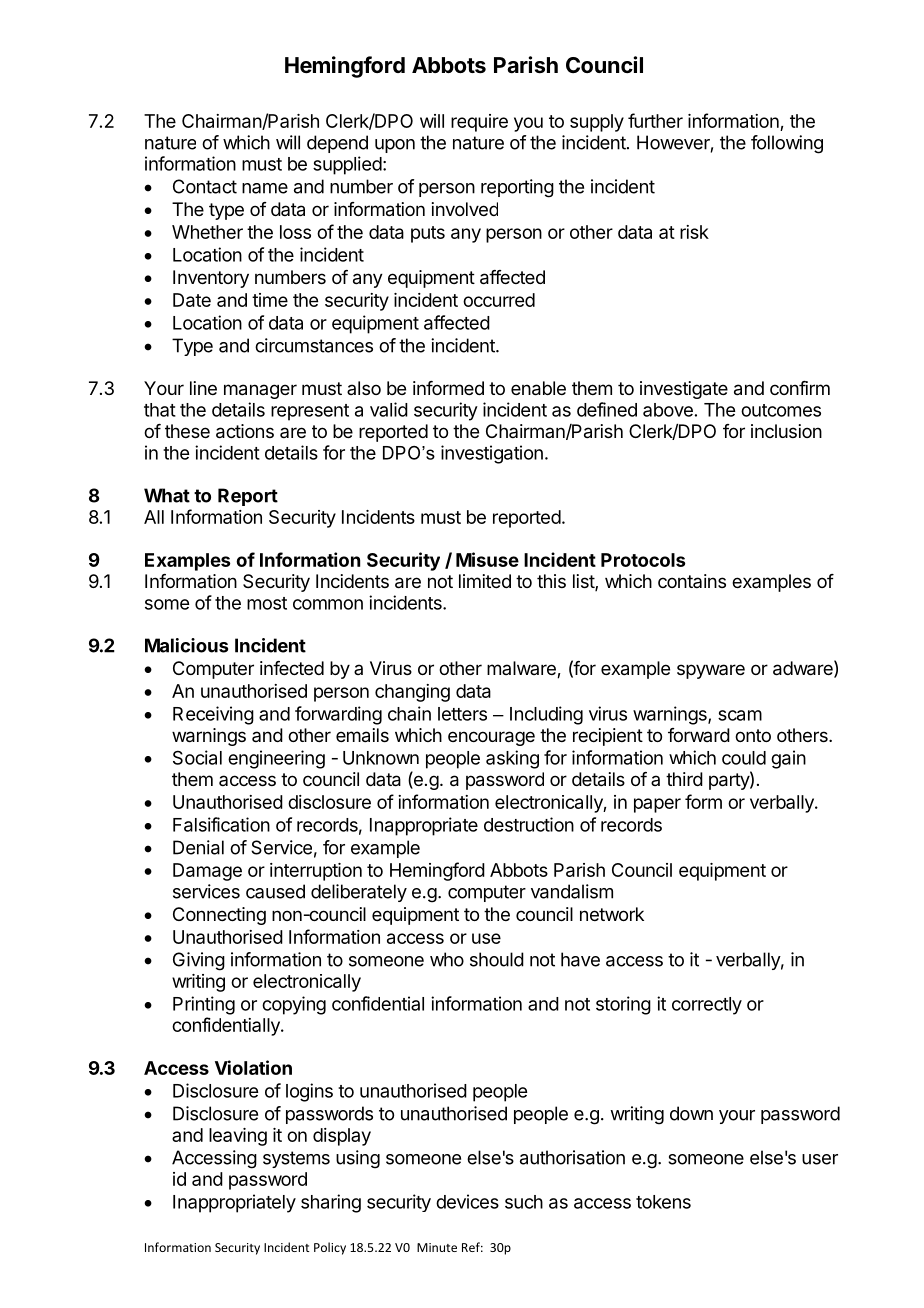 The image size is (924, 1308). Describe the element at coordinates (260, 391) in the page. I see `manager` at that location.
